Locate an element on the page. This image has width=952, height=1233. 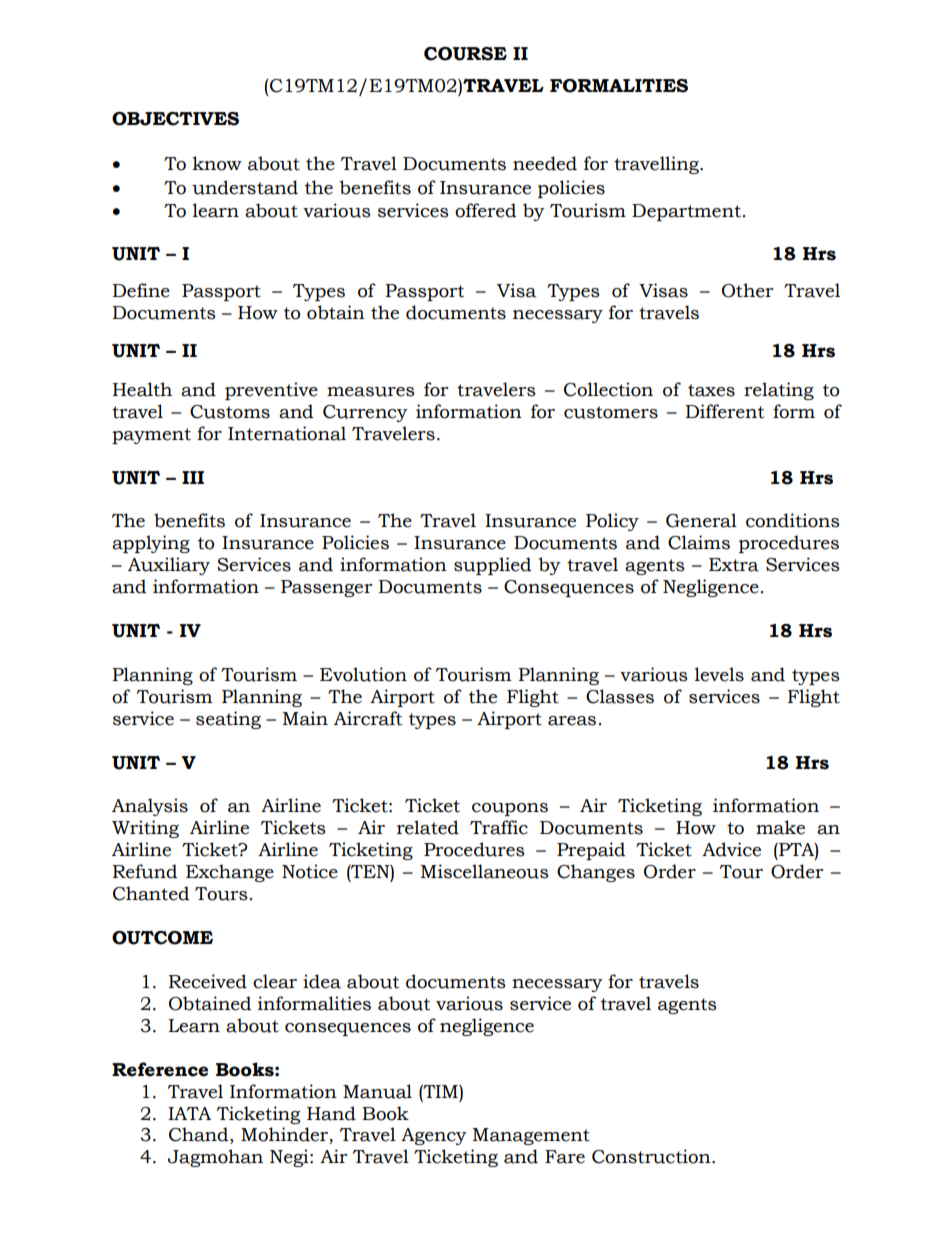
Extra is located at coordinates (734, 565).
